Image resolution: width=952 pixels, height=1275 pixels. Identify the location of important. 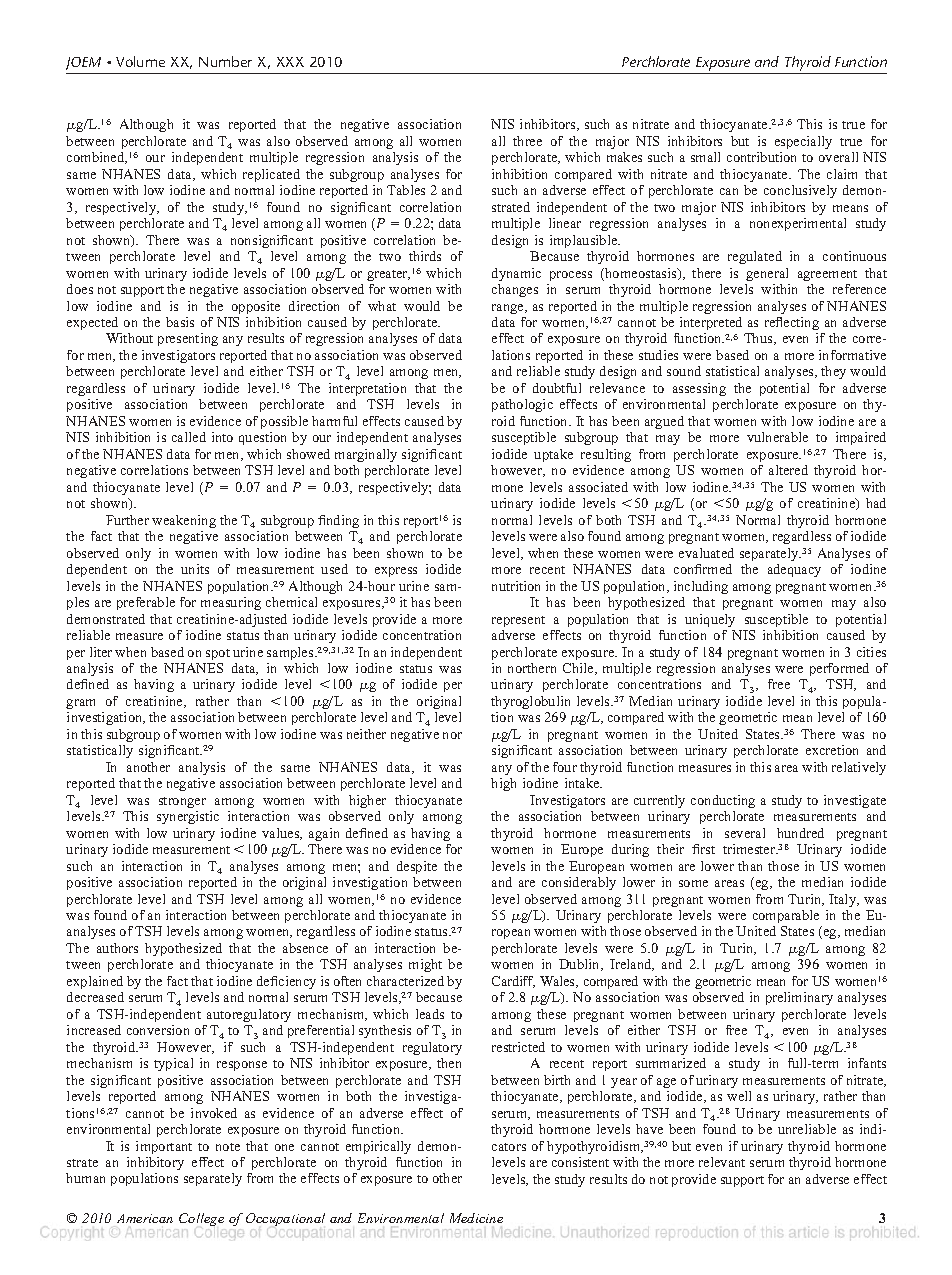
(164, 1147).
